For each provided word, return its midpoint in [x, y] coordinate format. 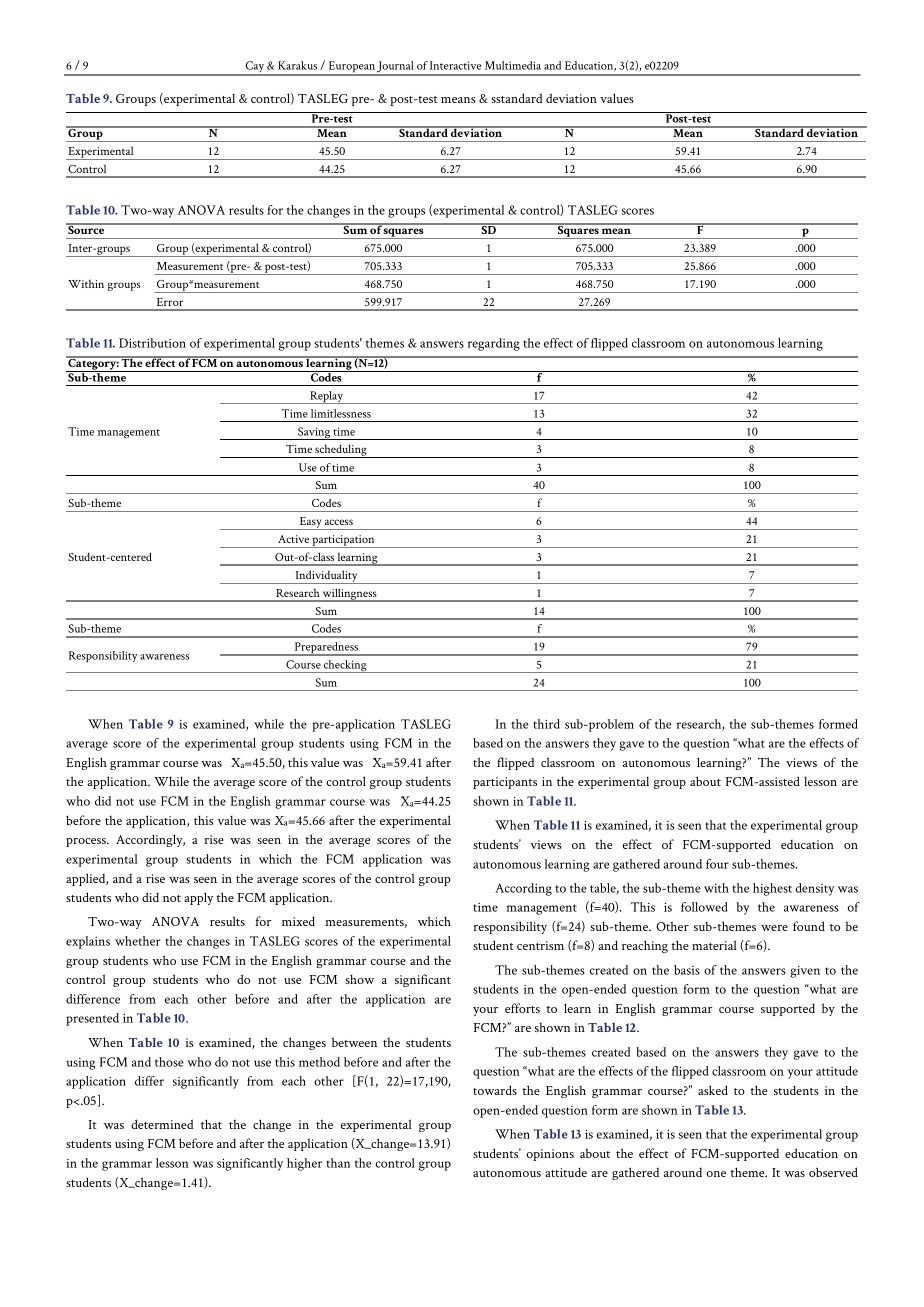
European [351, 68]
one [716, 1174]
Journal [396, 68]
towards [495, 1090]
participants [505, 783]
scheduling [341, 451]
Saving [314, 433]
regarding [494, 344]
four [717, 864]
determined [162, 1124]
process [87, 842]
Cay [255, 68]
